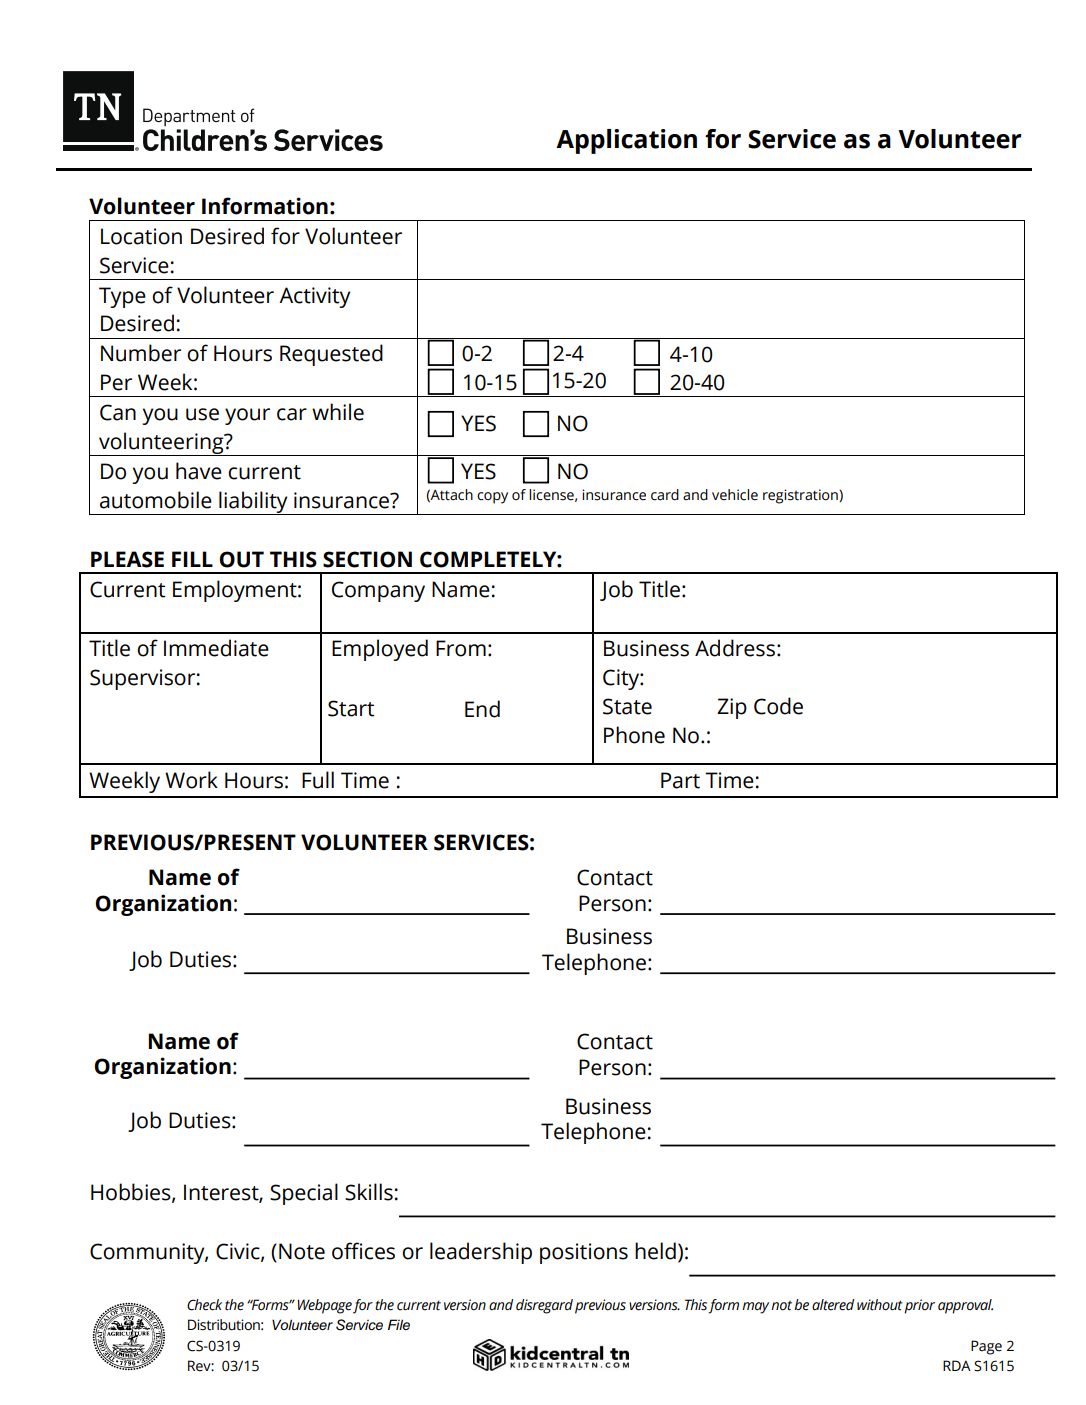  I want to click on Application, so click(626, 141).
